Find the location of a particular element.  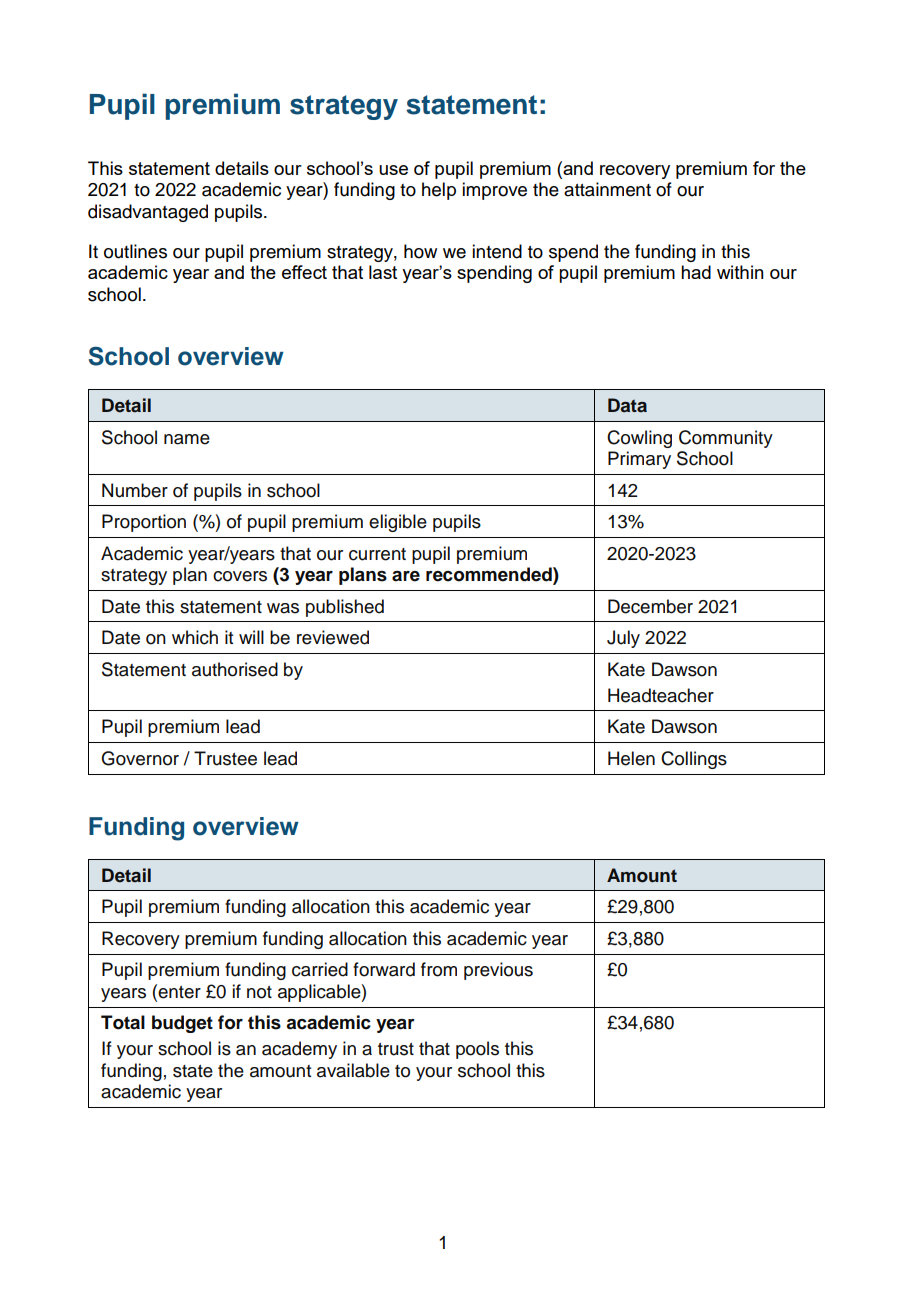

budget is located at coordinates (182, 1024).
